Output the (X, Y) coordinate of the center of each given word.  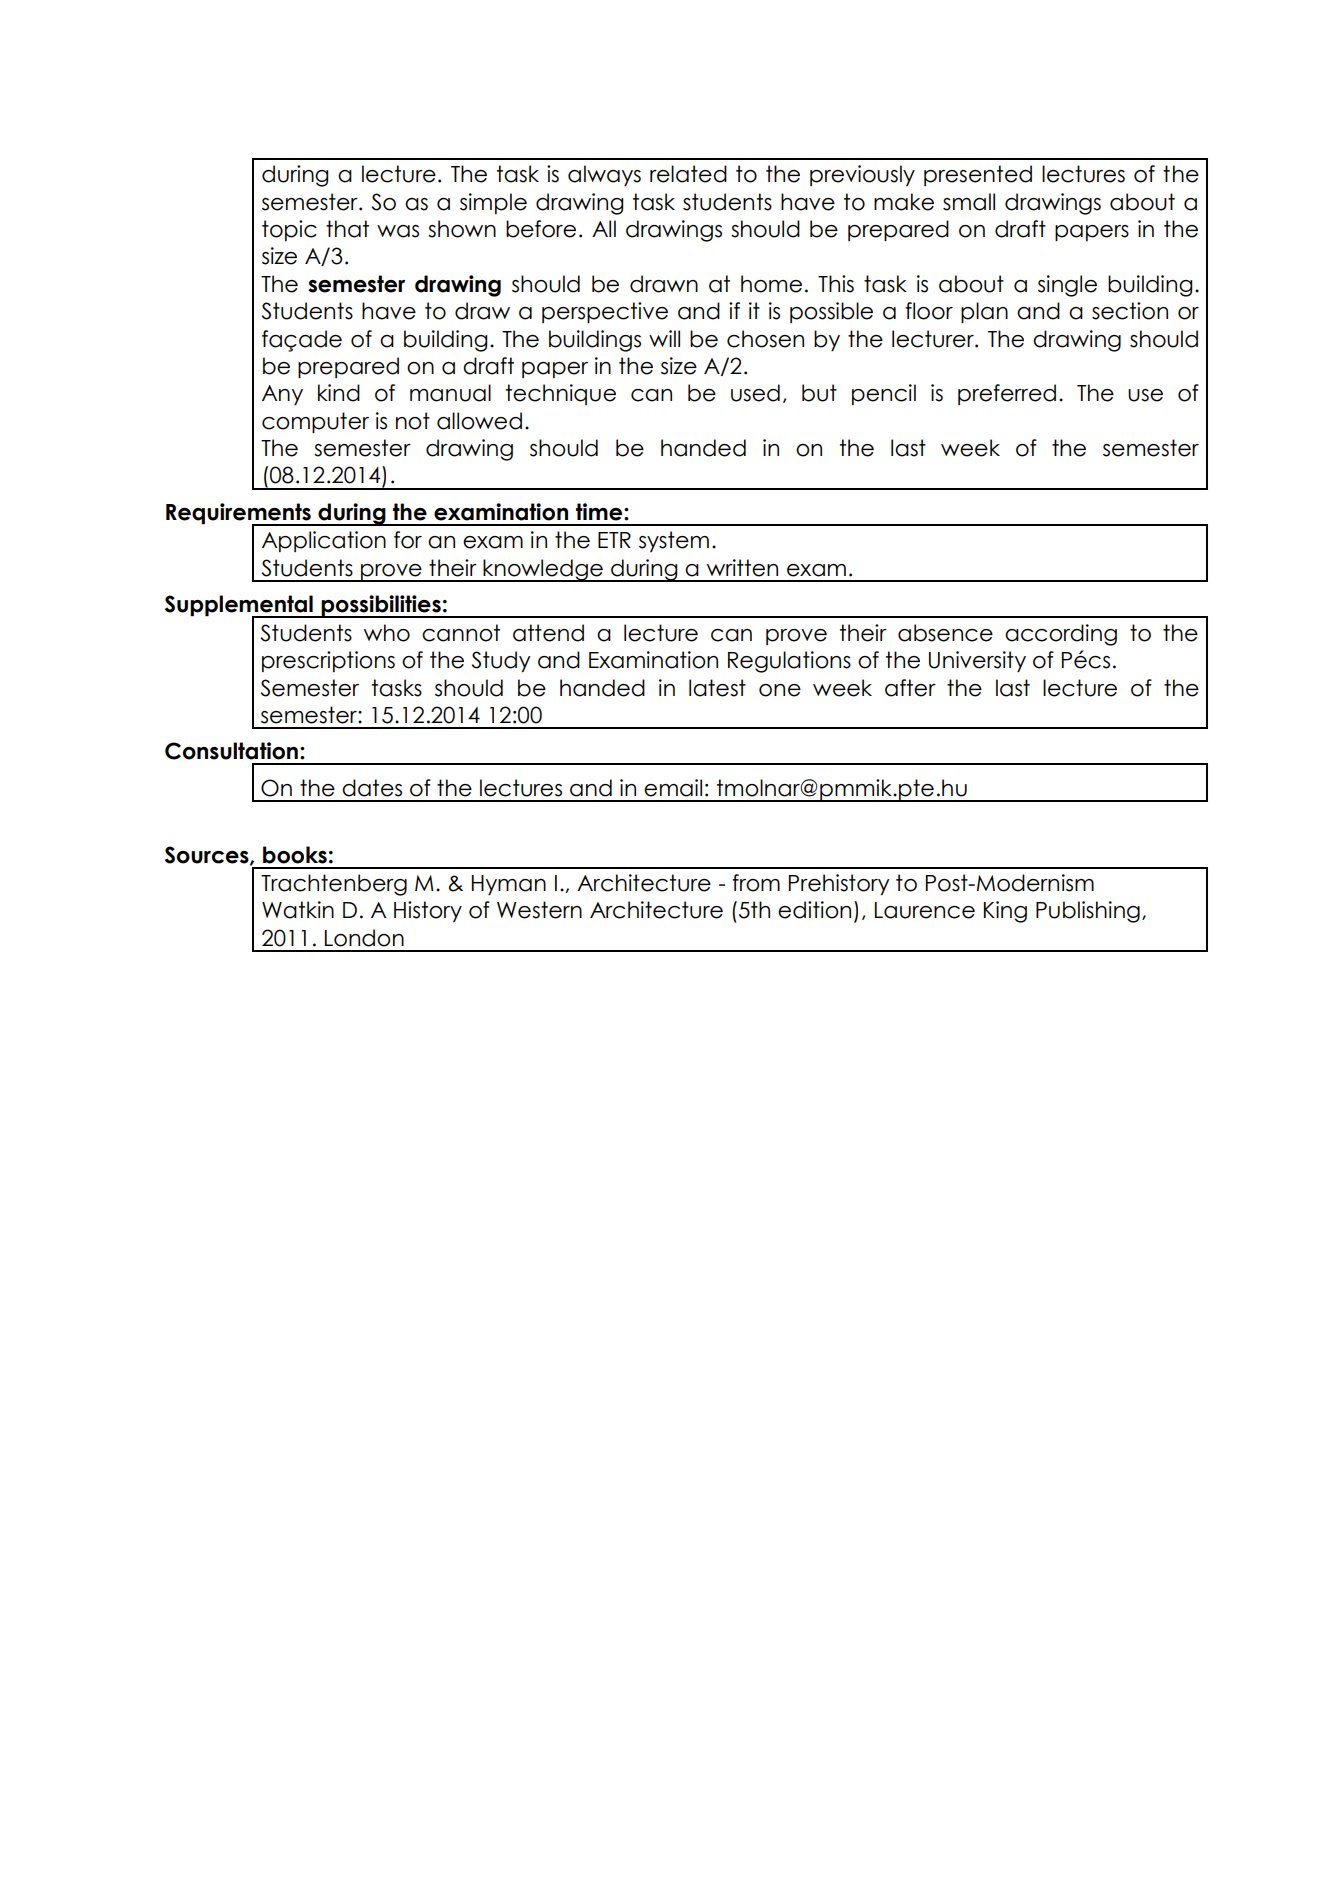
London (364, 938)
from (756, 883)
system (674, 541)
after (910, 688)
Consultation (231, 751)
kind (339, 393)
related (688, 174)
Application (324, 541)
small (969, 202)
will (664, 338)
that (347, 229)
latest (717, 688)
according (1061, 635)
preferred (1007, 394)
